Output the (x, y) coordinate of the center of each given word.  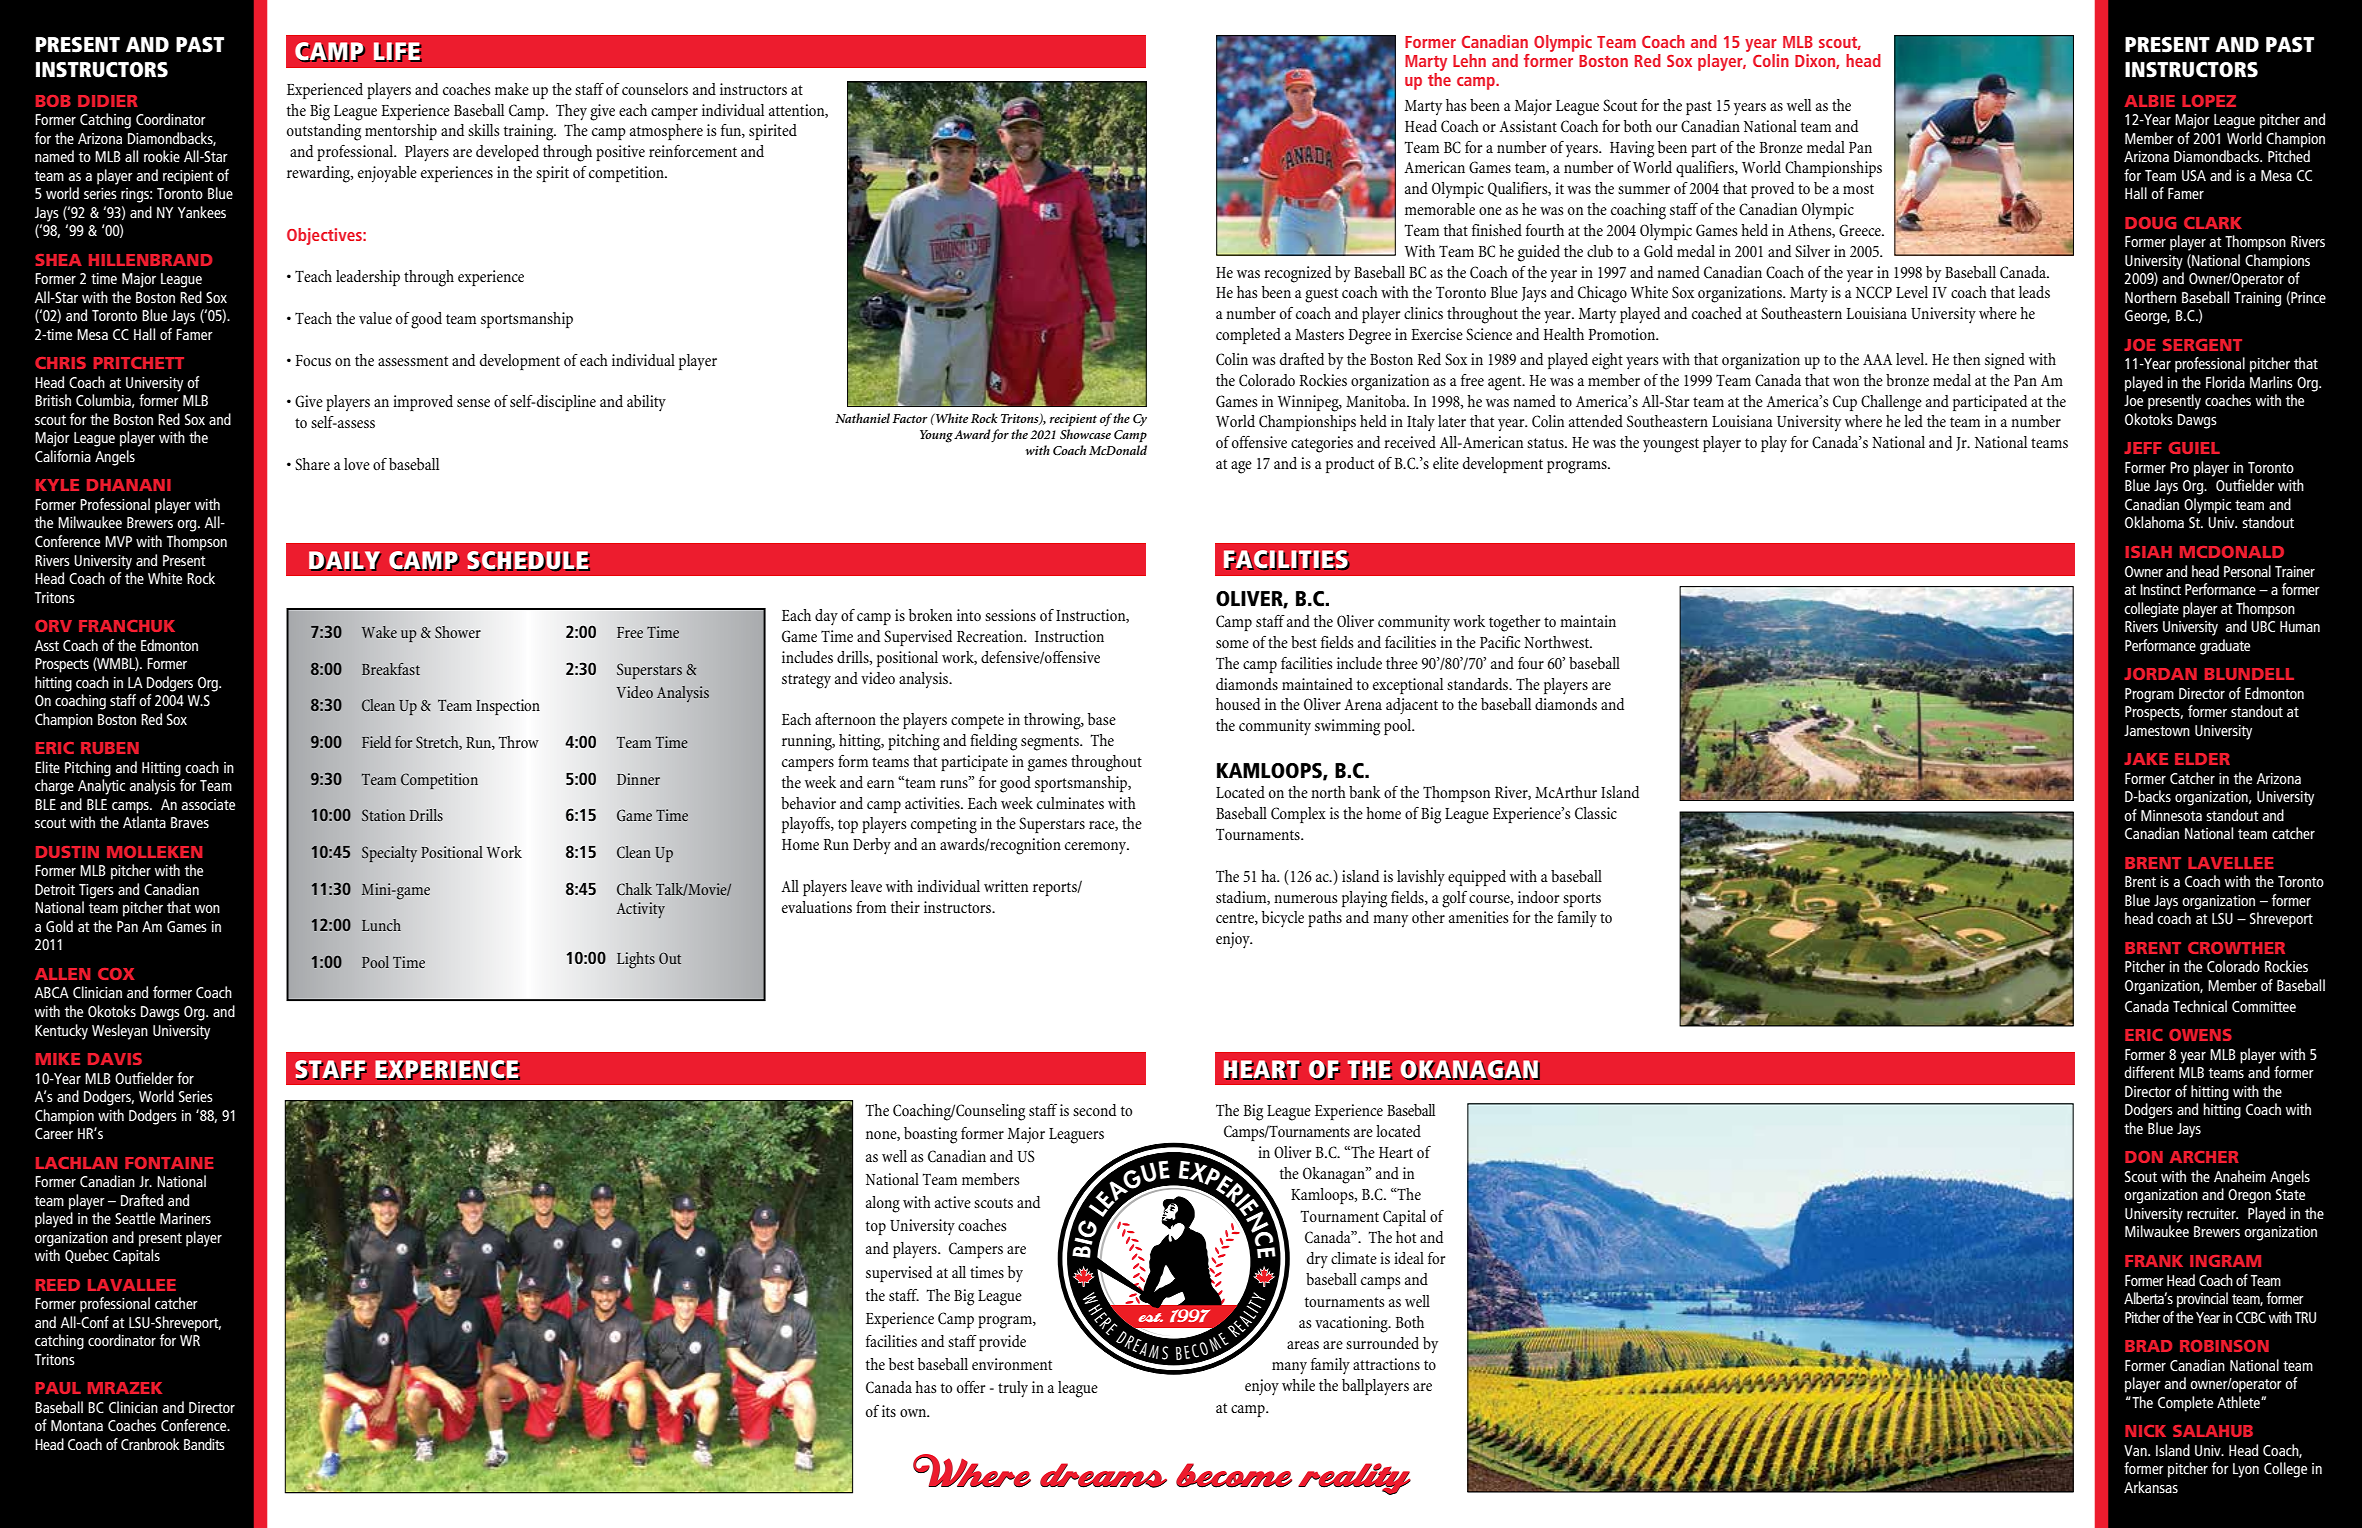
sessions (1010, 615)
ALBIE (2150, 101)
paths (1325, 919)
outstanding (324, 132)
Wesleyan (120, 1032)
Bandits (204, 1444)
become (1234, 1475)
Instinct (2160, 589)
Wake (379, 632)
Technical (2200, 1006)
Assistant (1528, 126)
